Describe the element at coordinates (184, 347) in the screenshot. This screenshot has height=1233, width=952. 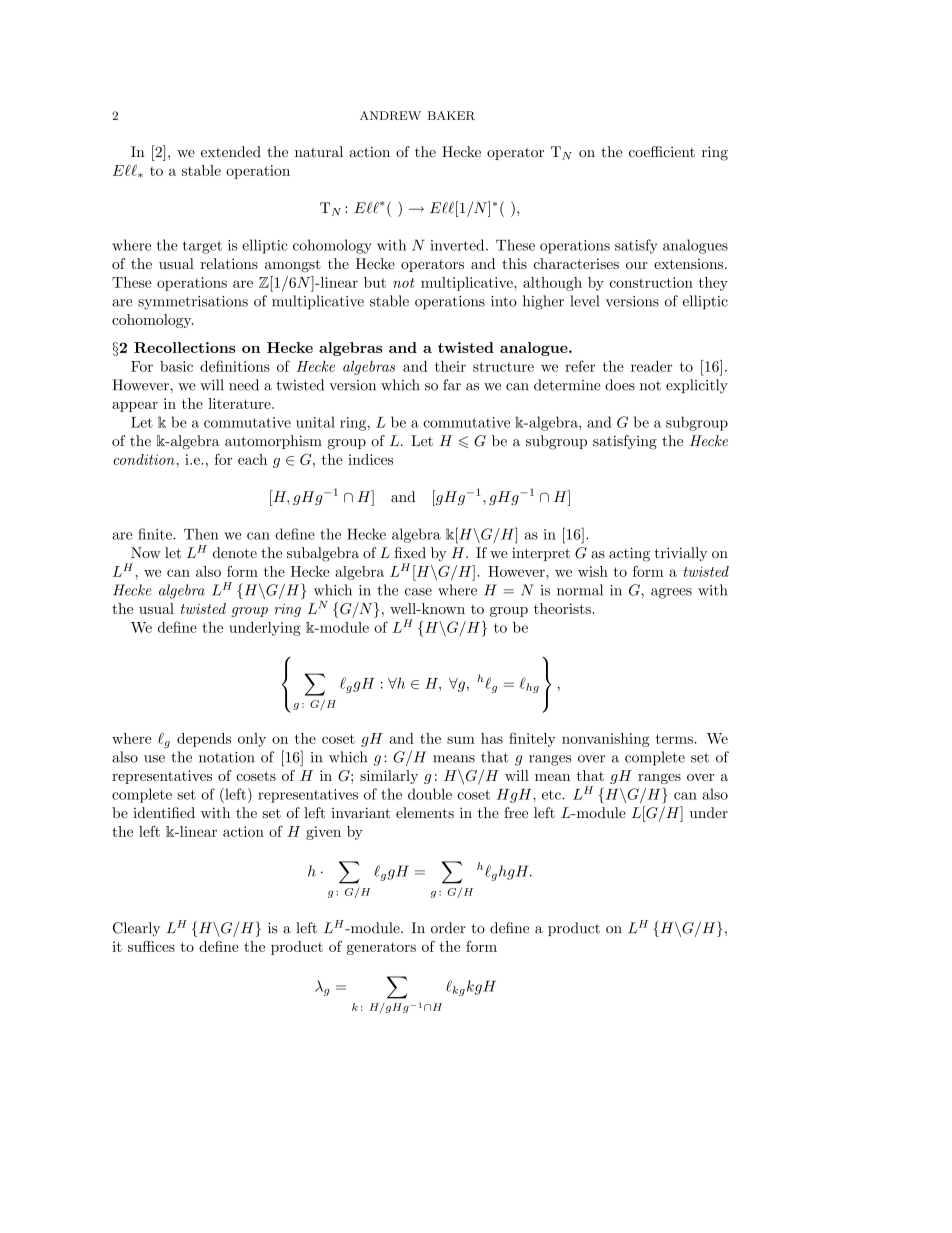
I see `Recollections` at that location.
